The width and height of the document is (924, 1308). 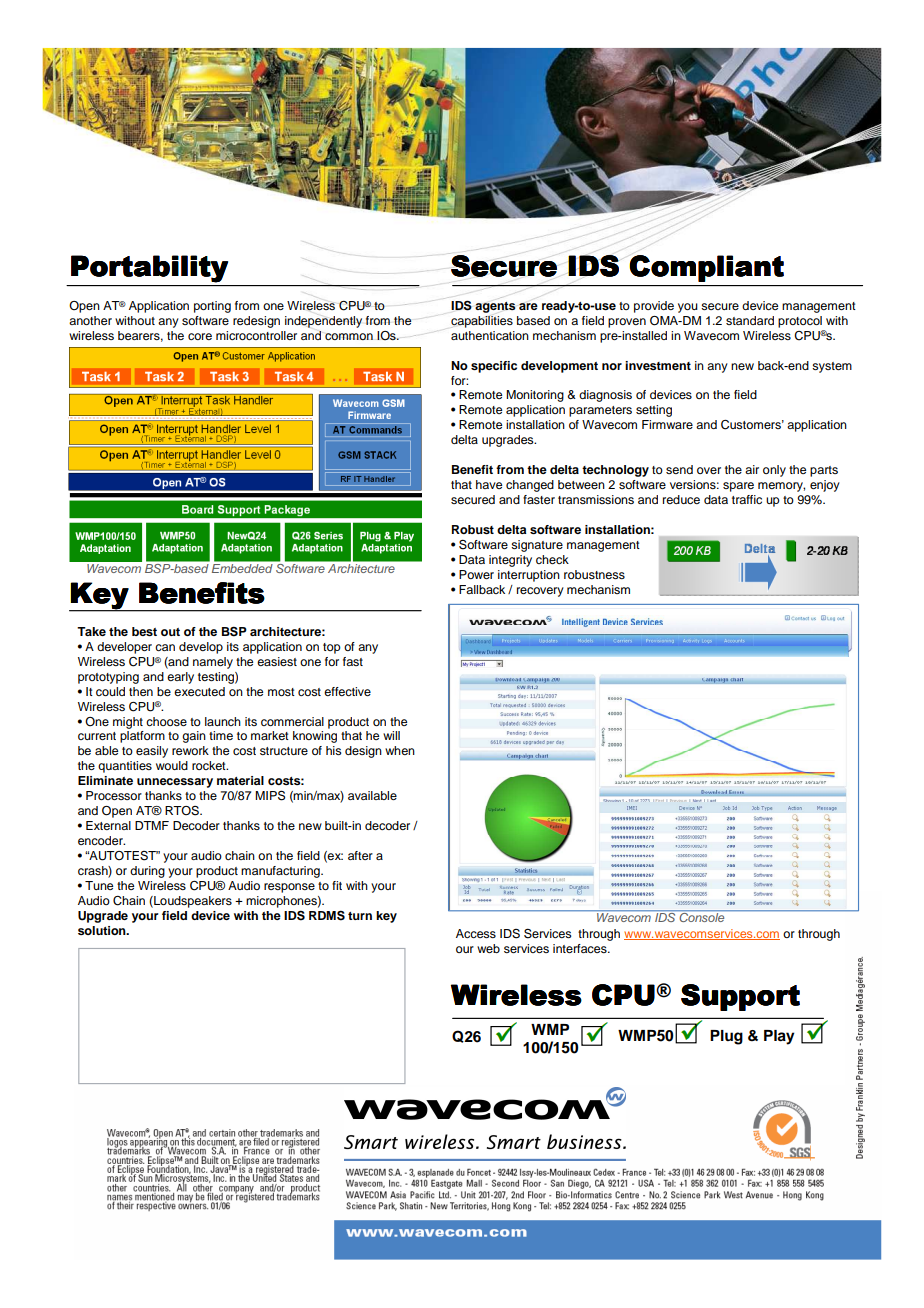 I want to click on during, so click(x=147, y=872).
